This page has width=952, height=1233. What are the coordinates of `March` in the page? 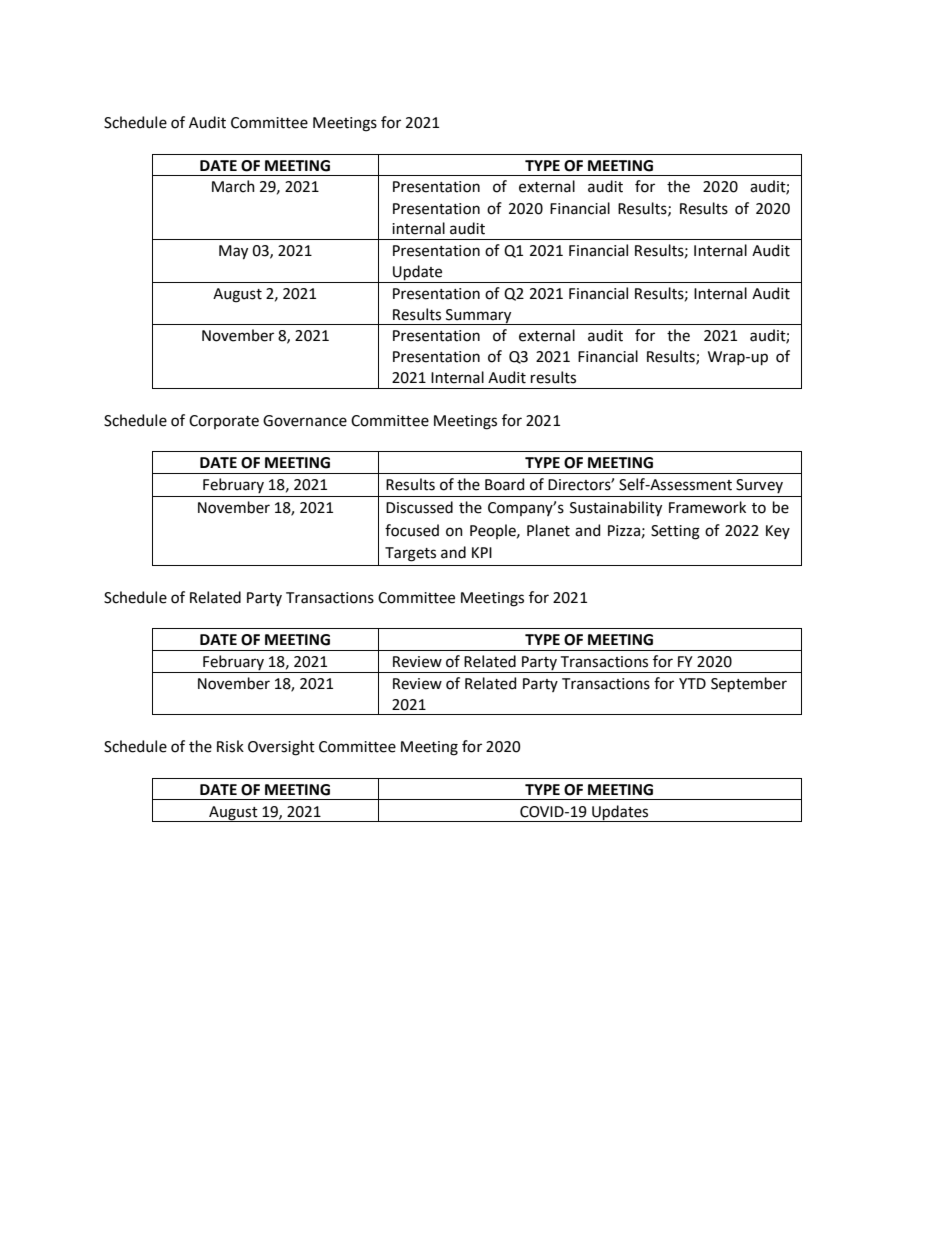 It's located at (233, 186).
